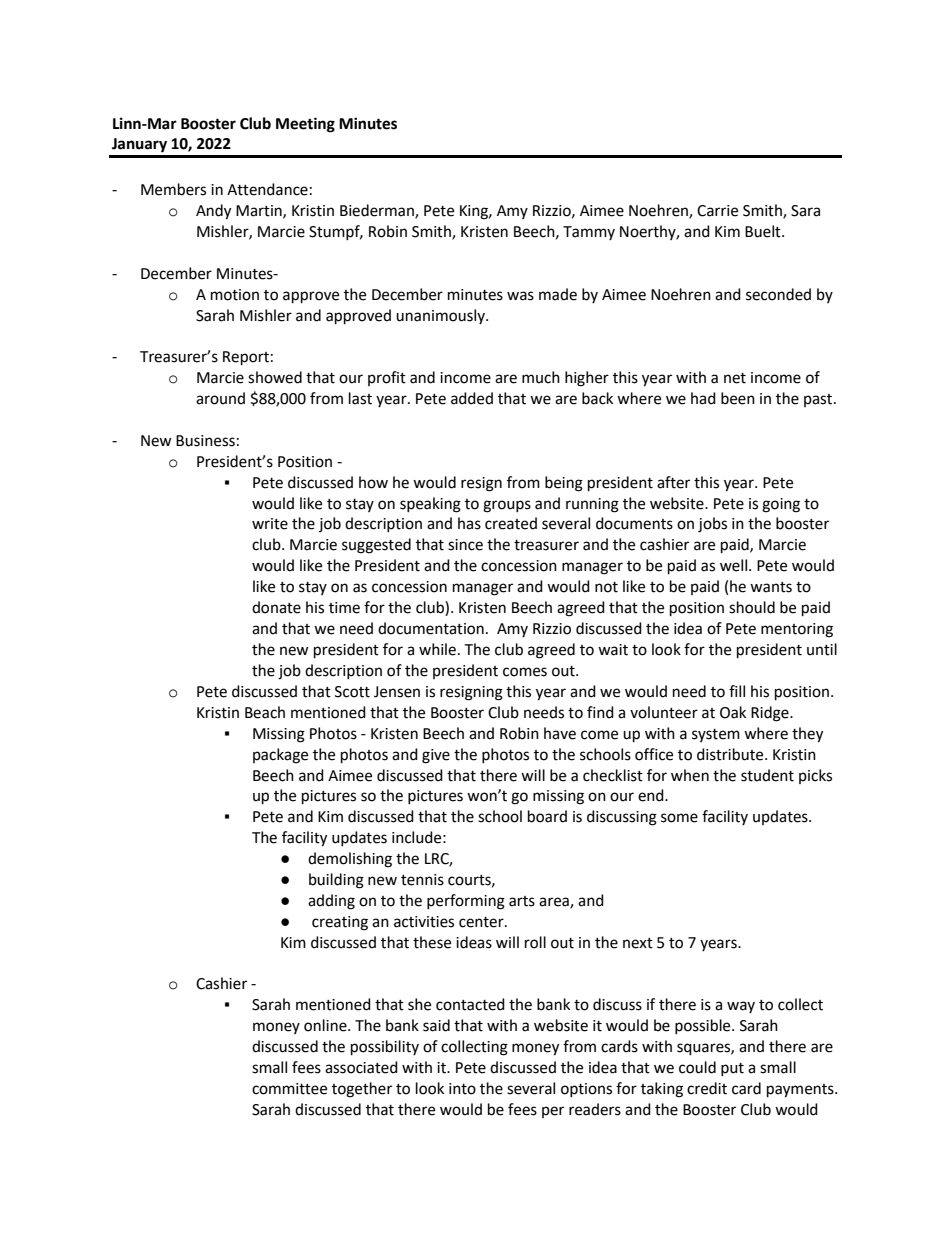 The height and width of the screenshot is (1233, 952). Describe the element at coordinates (462, 1089) in the screenshot. I see `into` at that location.
